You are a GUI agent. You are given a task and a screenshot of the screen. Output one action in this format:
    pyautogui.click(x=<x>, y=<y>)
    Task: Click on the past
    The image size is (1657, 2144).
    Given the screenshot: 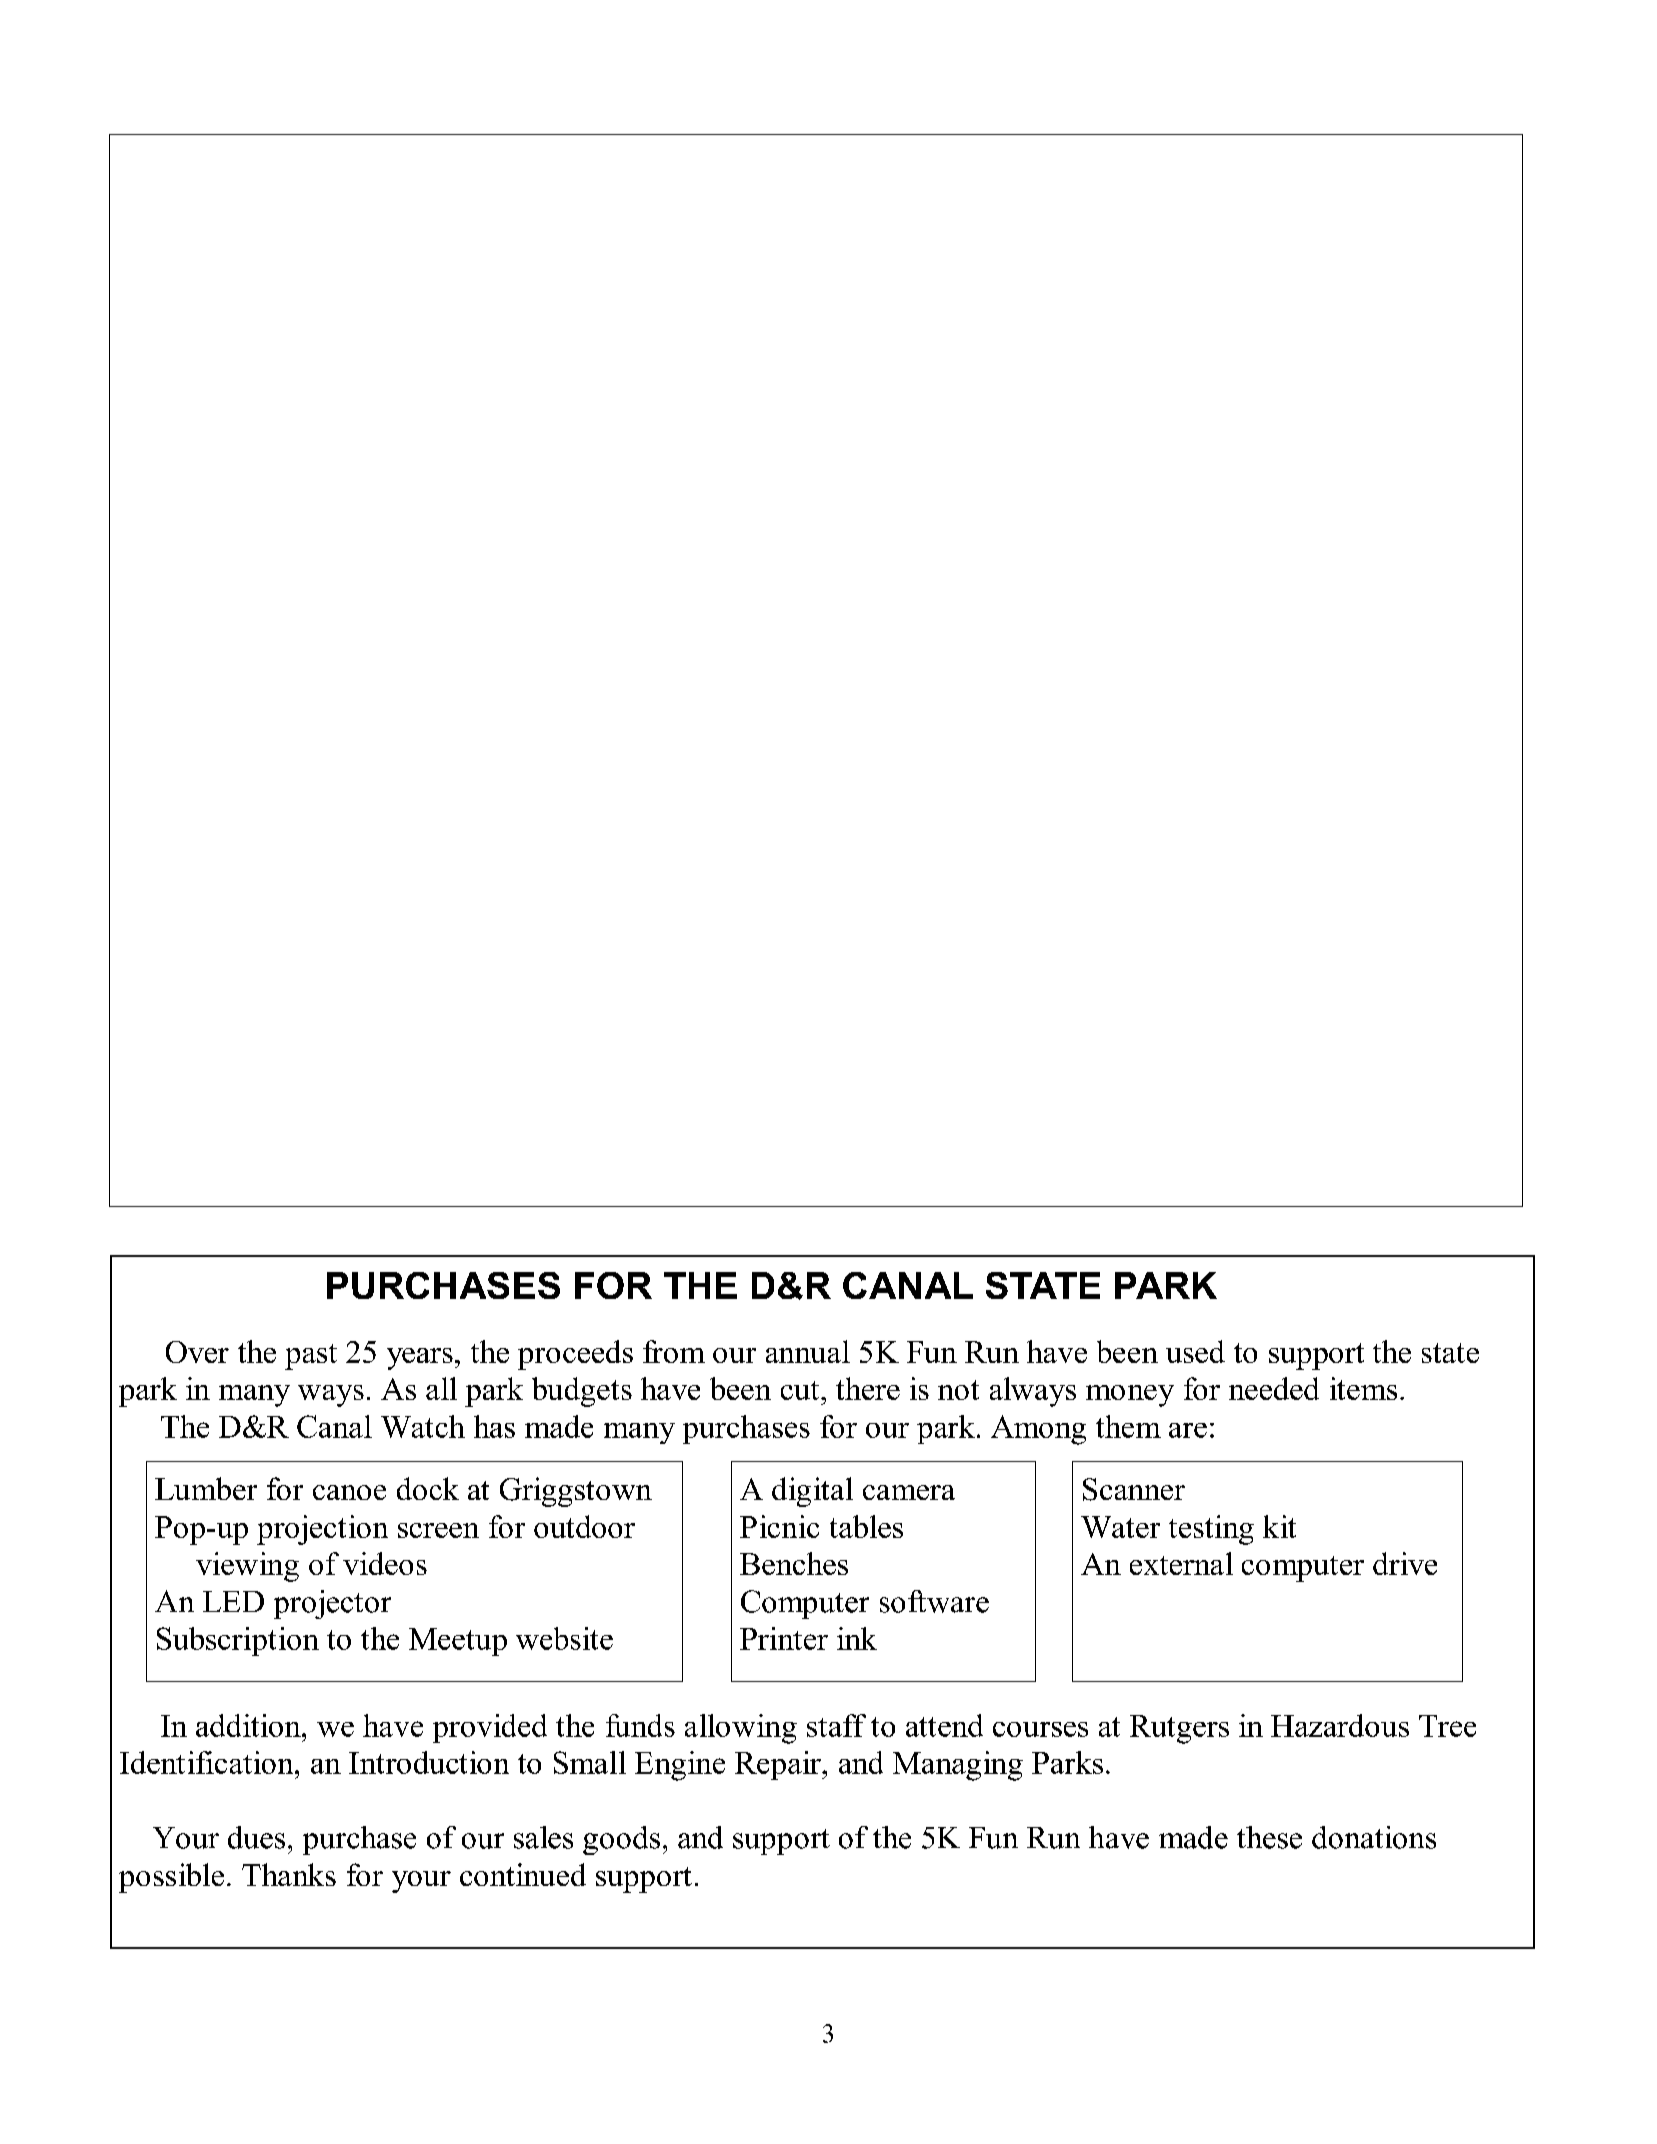 What is the action you would take?
    pyautogui.click(x=311, y=1357)
